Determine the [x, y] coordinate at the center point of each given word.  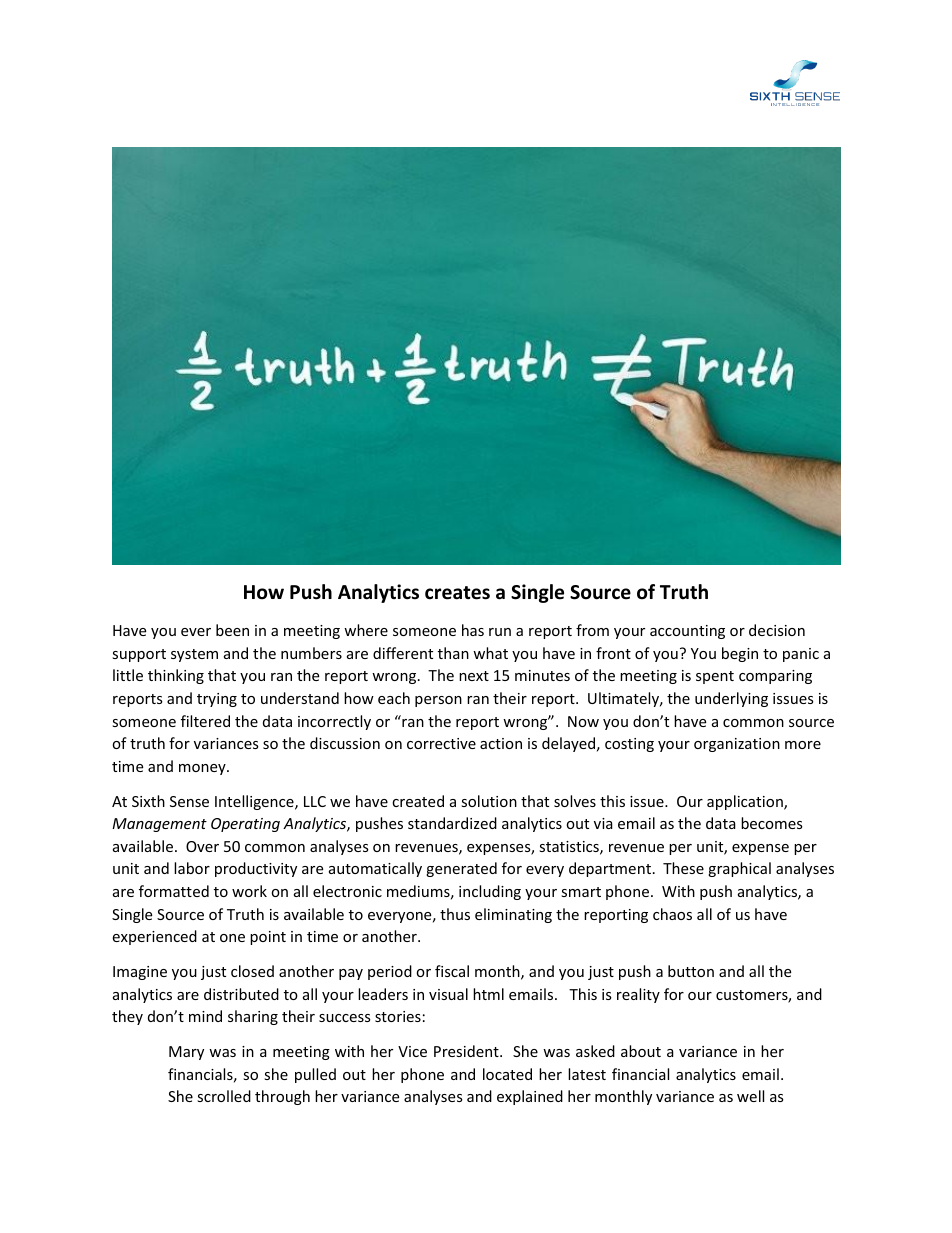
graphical [739, 869]
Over [202, 846]
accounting [687, 632]
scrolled [224, 1096]
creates [457, 593]
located [507, 1074]
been [232, 630]
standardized [452, 823]
